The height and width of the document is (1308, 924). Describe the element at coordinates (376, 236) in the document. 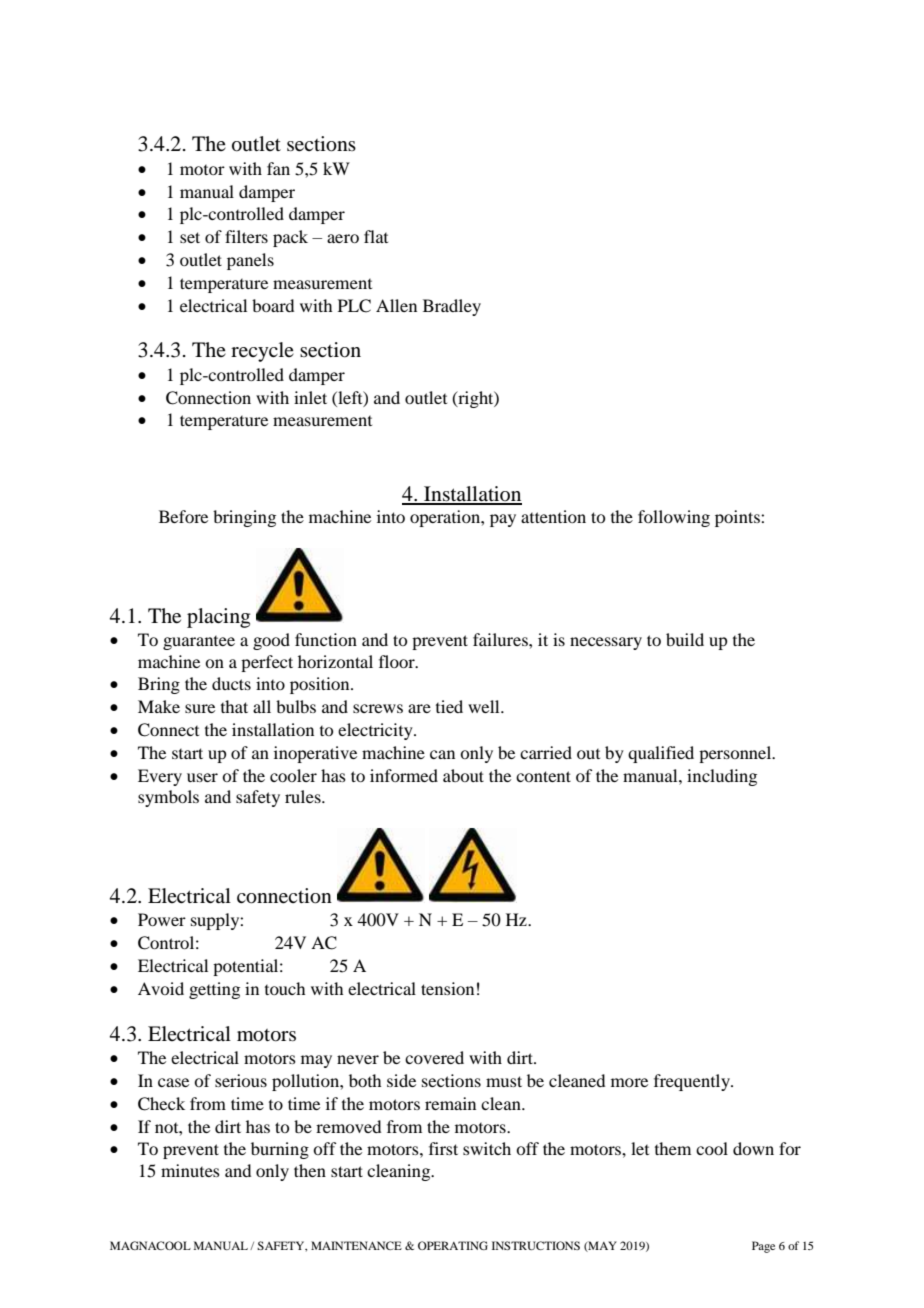

I see `flat` at that location.
